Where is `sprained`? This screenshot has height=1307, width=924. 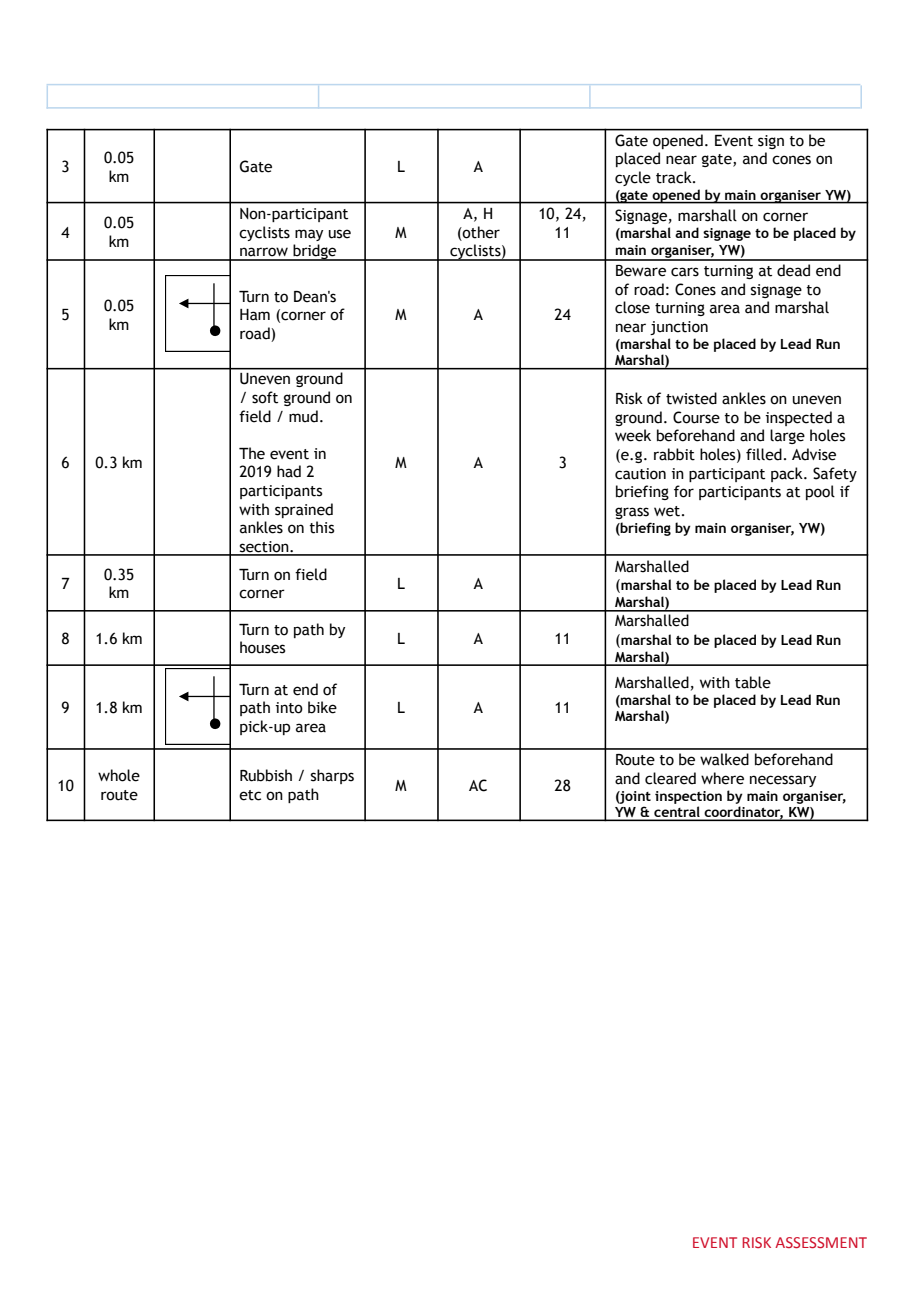 sprained is located at coordinates (304, 510).
